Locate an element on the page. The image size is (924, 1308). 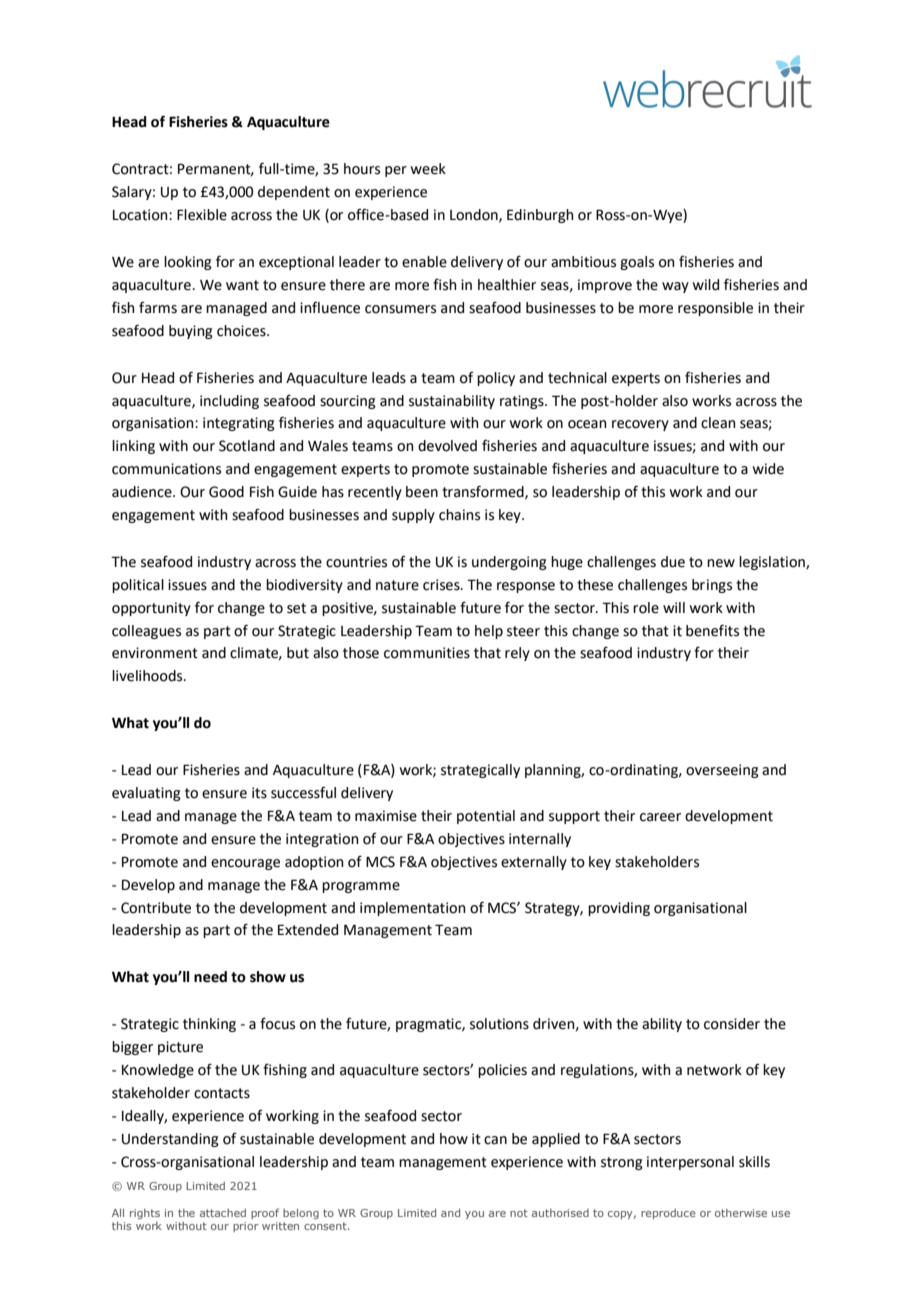
clean is located at coordinates (718, 423).
